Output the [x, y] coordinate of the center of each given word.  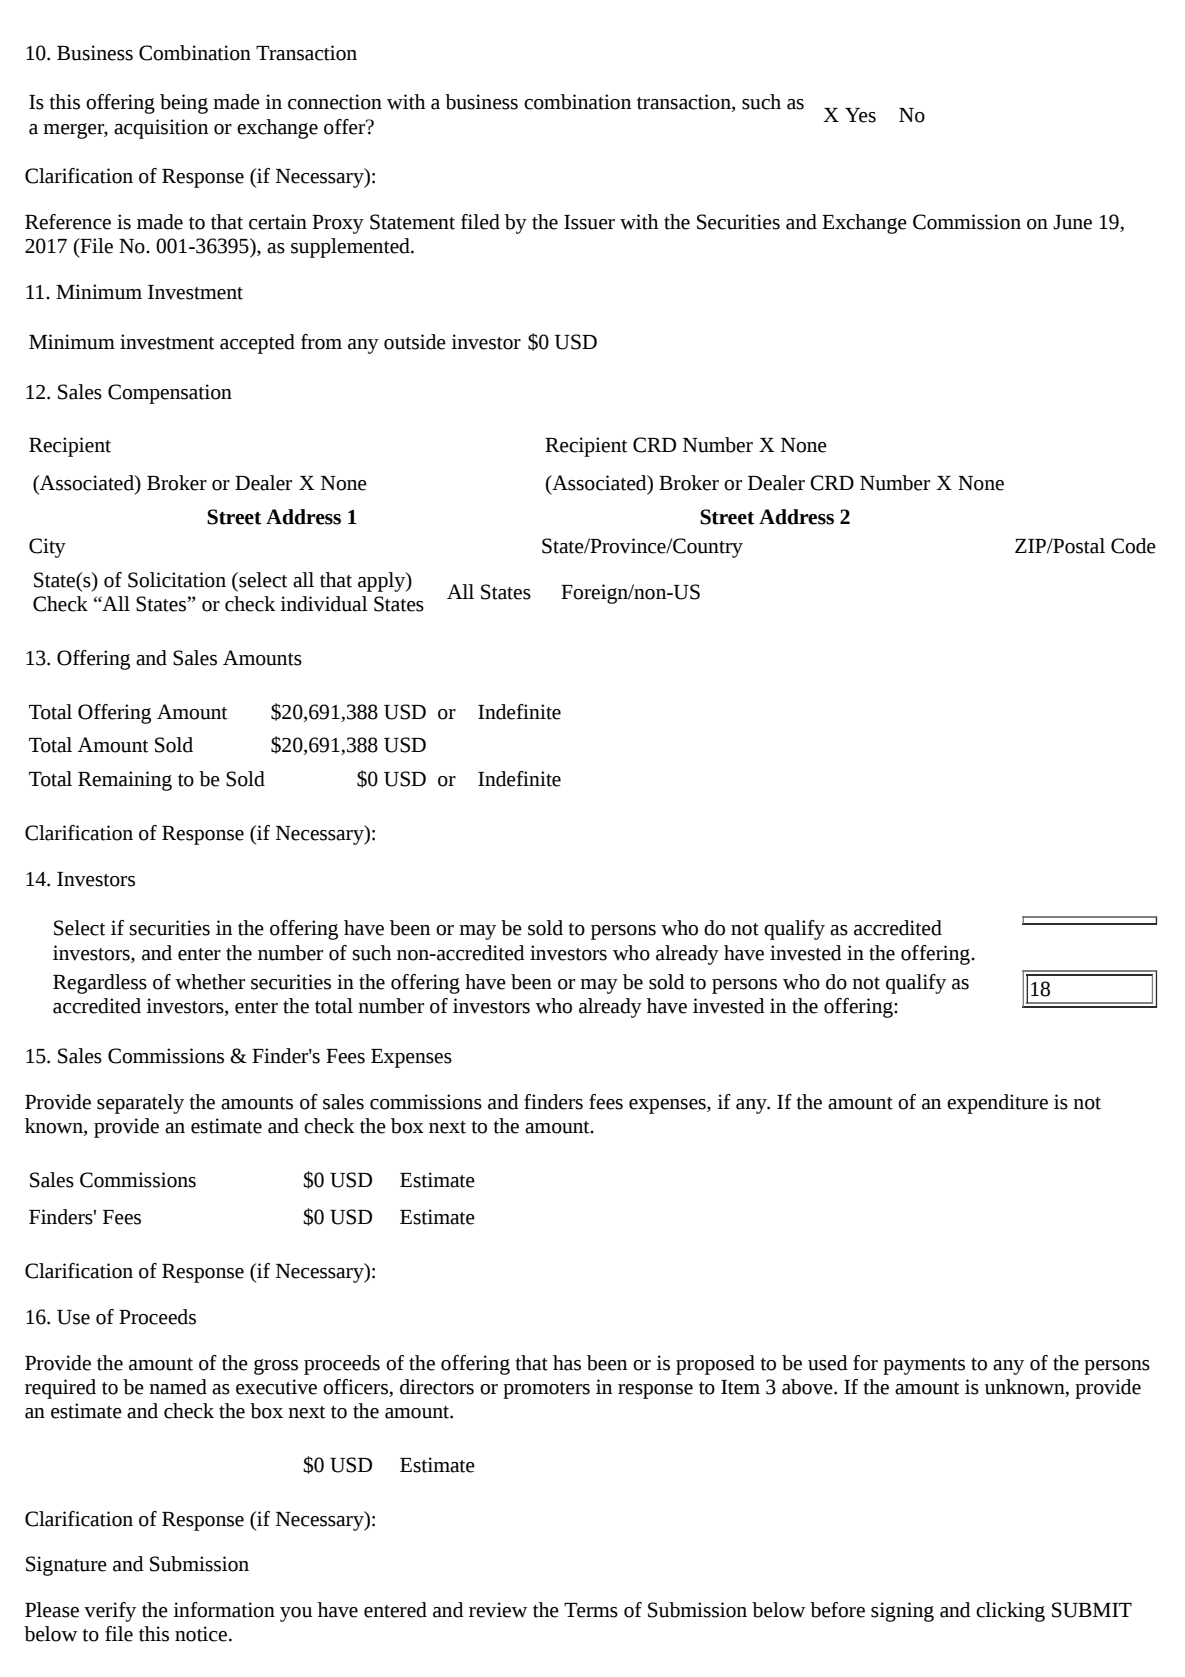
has [567, 1363]
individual [324, 604]
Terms [591, 1610]
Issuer [589, 222]
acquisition [161, 129]
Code [1133, 546]
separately [140, 1104]
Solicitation [177, 580]
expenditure [997, 1104]
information [224, 1610]
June [1072, 222]
